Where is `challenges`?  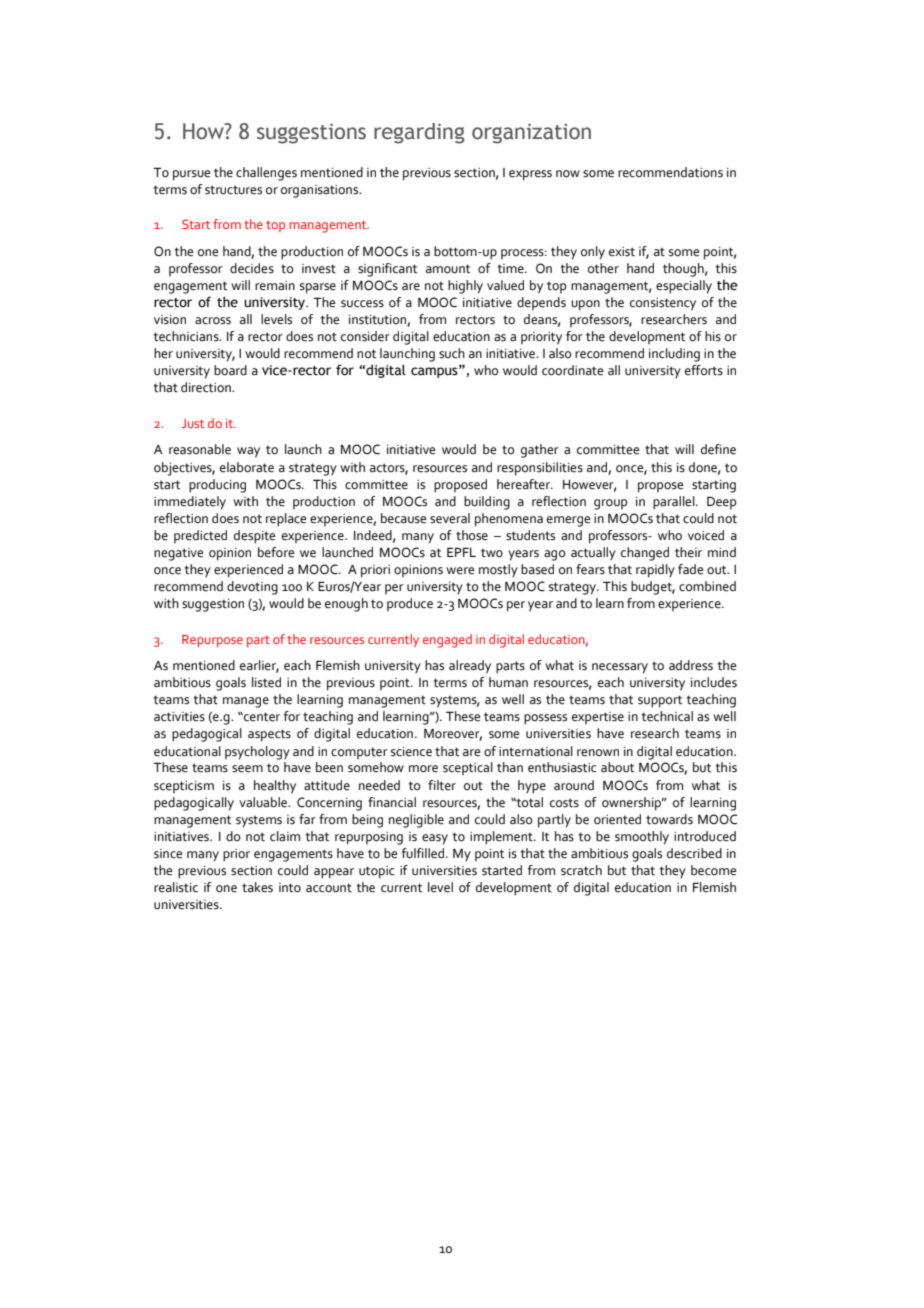 challenges is located at coordinates (266, 174).
